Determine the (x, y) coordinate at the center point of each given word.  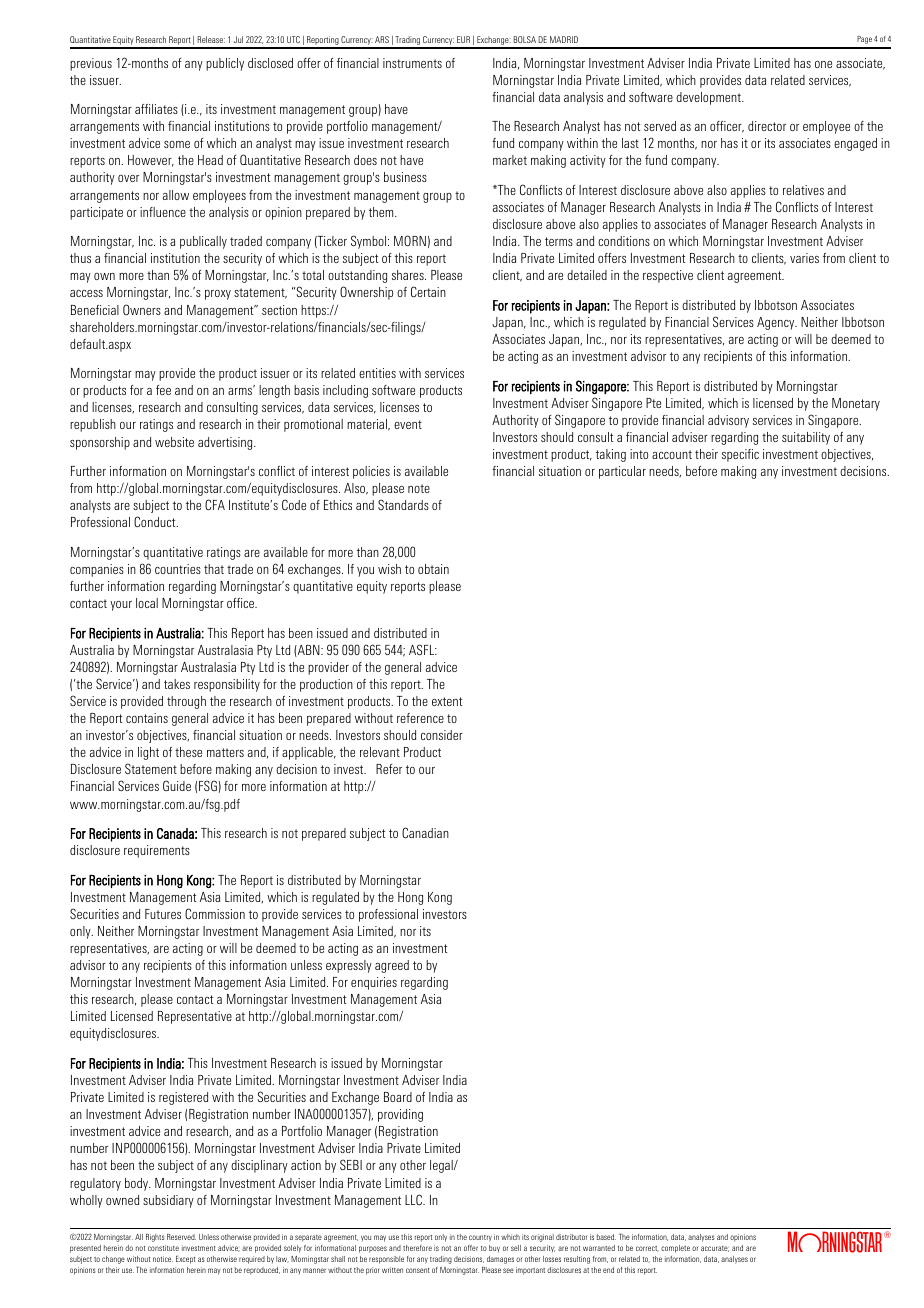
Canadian (425, 832)
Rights (155, 1238)
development (709, 98)
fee (163, 390)
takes (177, 684)
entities (377, 373)
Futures (163, 914)
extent (447, 701)
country (480, 1238)
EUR (463, 39)
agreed (392, 966)
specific (740, 455)
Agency (777, 323)
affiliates (156, 109)
